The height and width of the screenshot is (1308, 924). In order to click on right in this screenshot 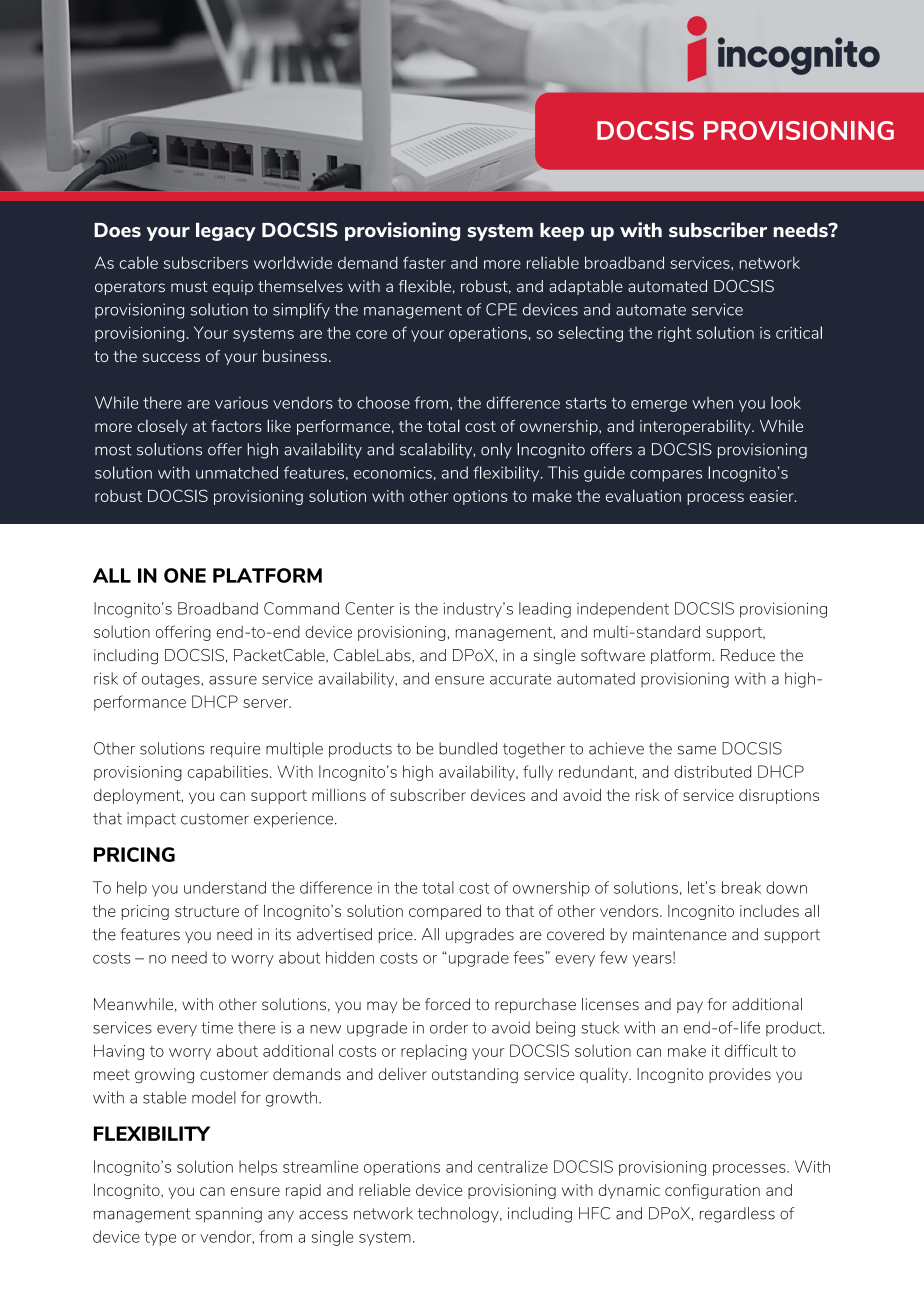, I will do `click(675, 334)`.
